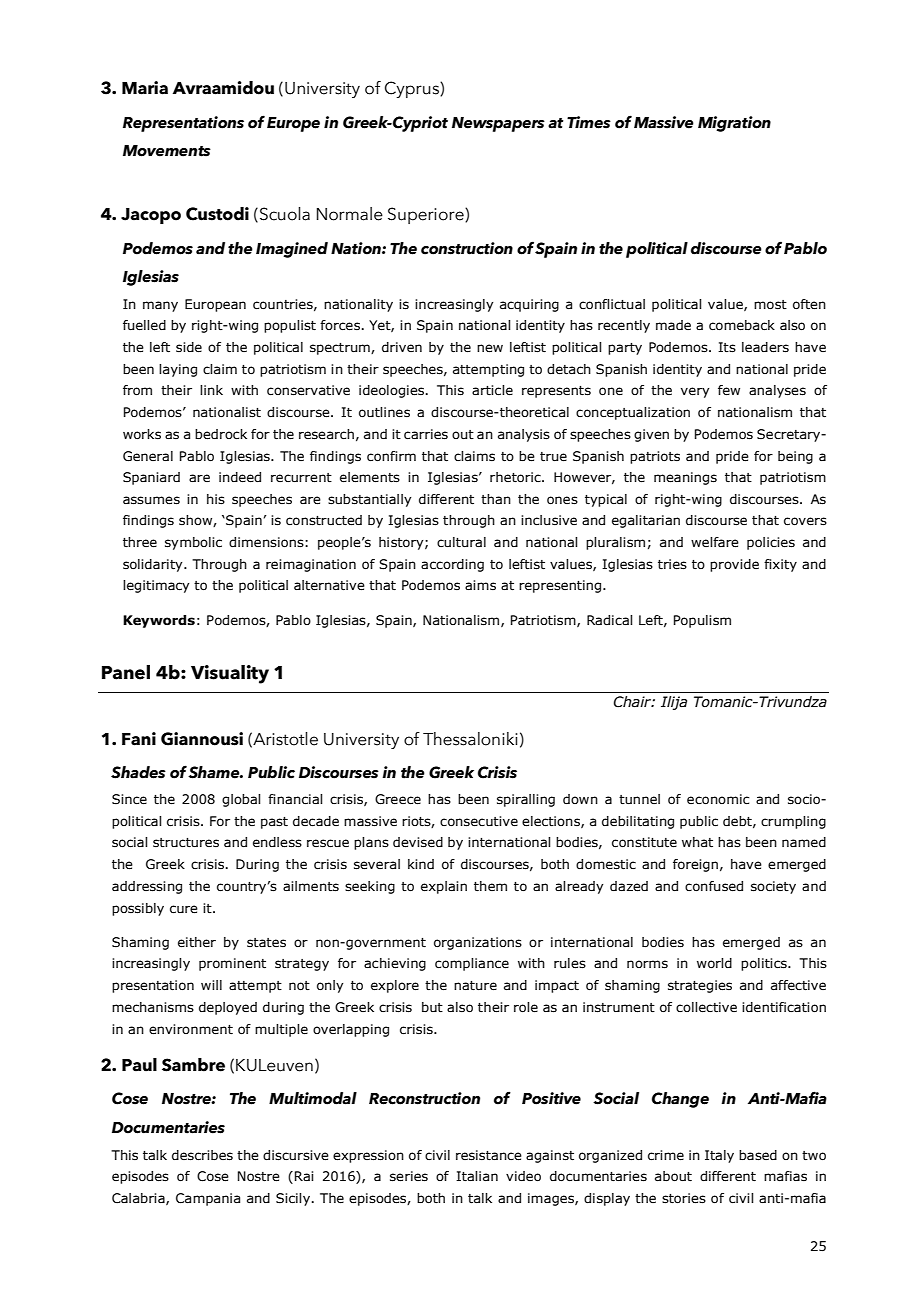 Image resolution: width=924 pixels, height=1308 pixels. Describe the element at coordinates (719, 1156) in the screenshot. I see `Italy` at that location.
